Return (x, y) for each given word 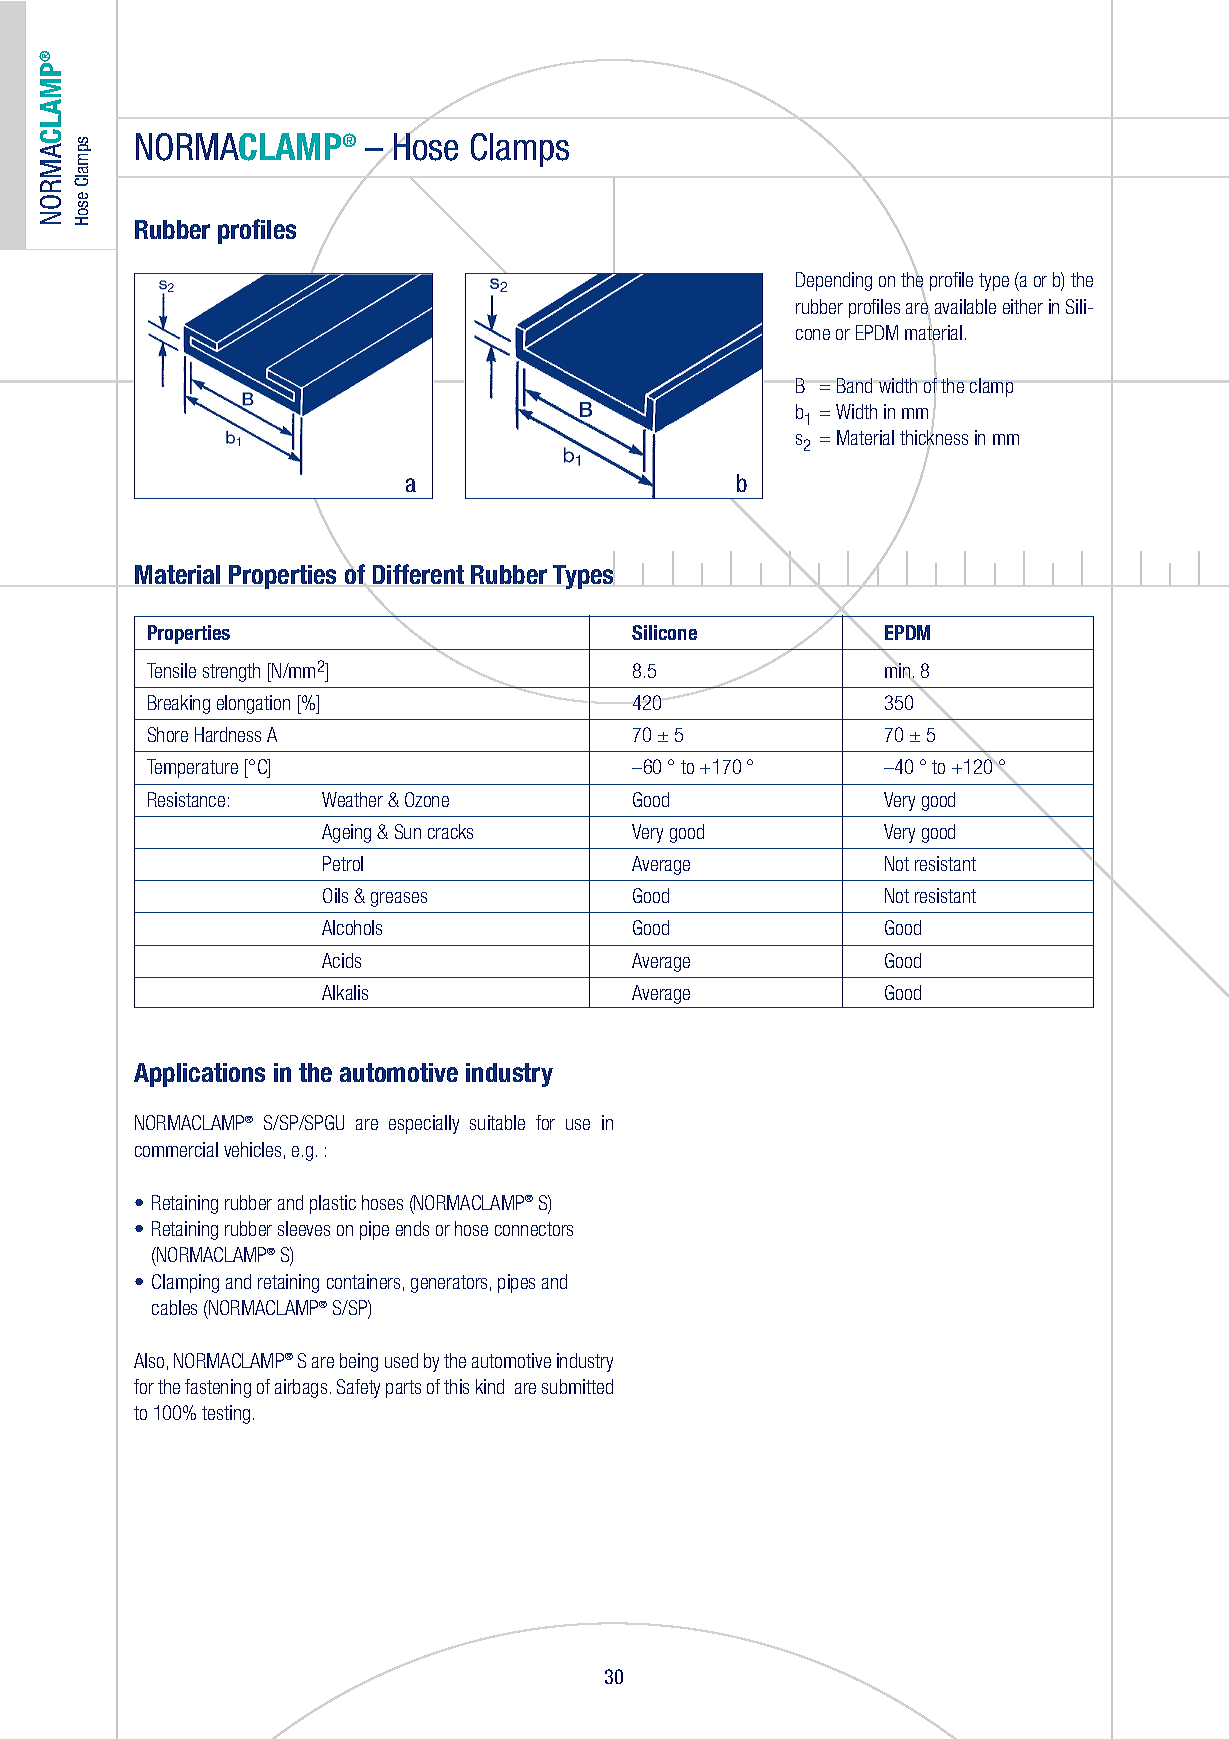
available (965, 306)
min (897, 670)
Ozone (427, 799)
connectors (534, 1229)
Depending (834, 281)
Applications (199, 1075)
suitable (497, 1122)
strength (231, 672)
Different (418, 574)
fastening (218, 1388)
